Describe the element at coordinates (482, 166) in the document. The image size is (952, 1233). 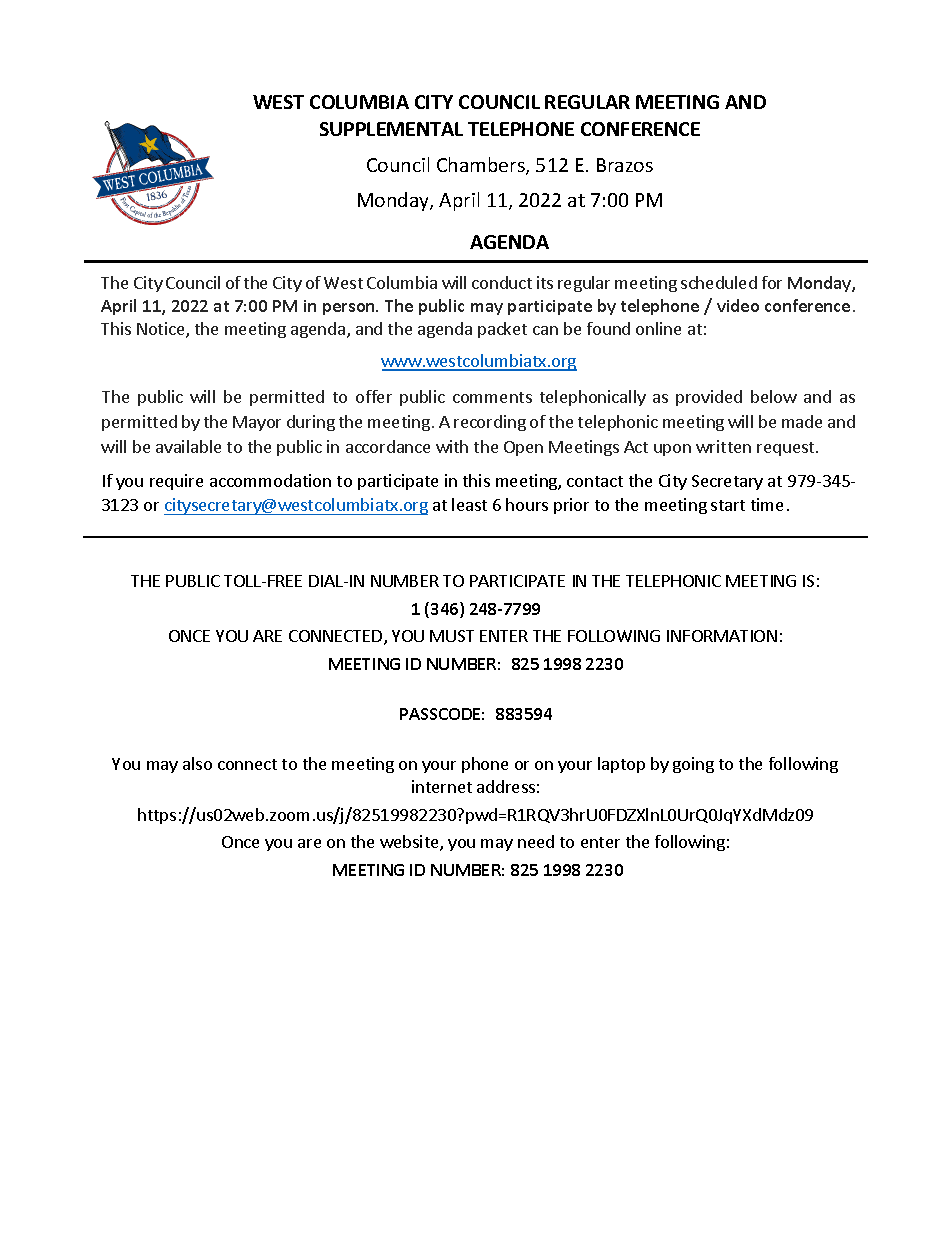
I see `Chambers` at that location.
